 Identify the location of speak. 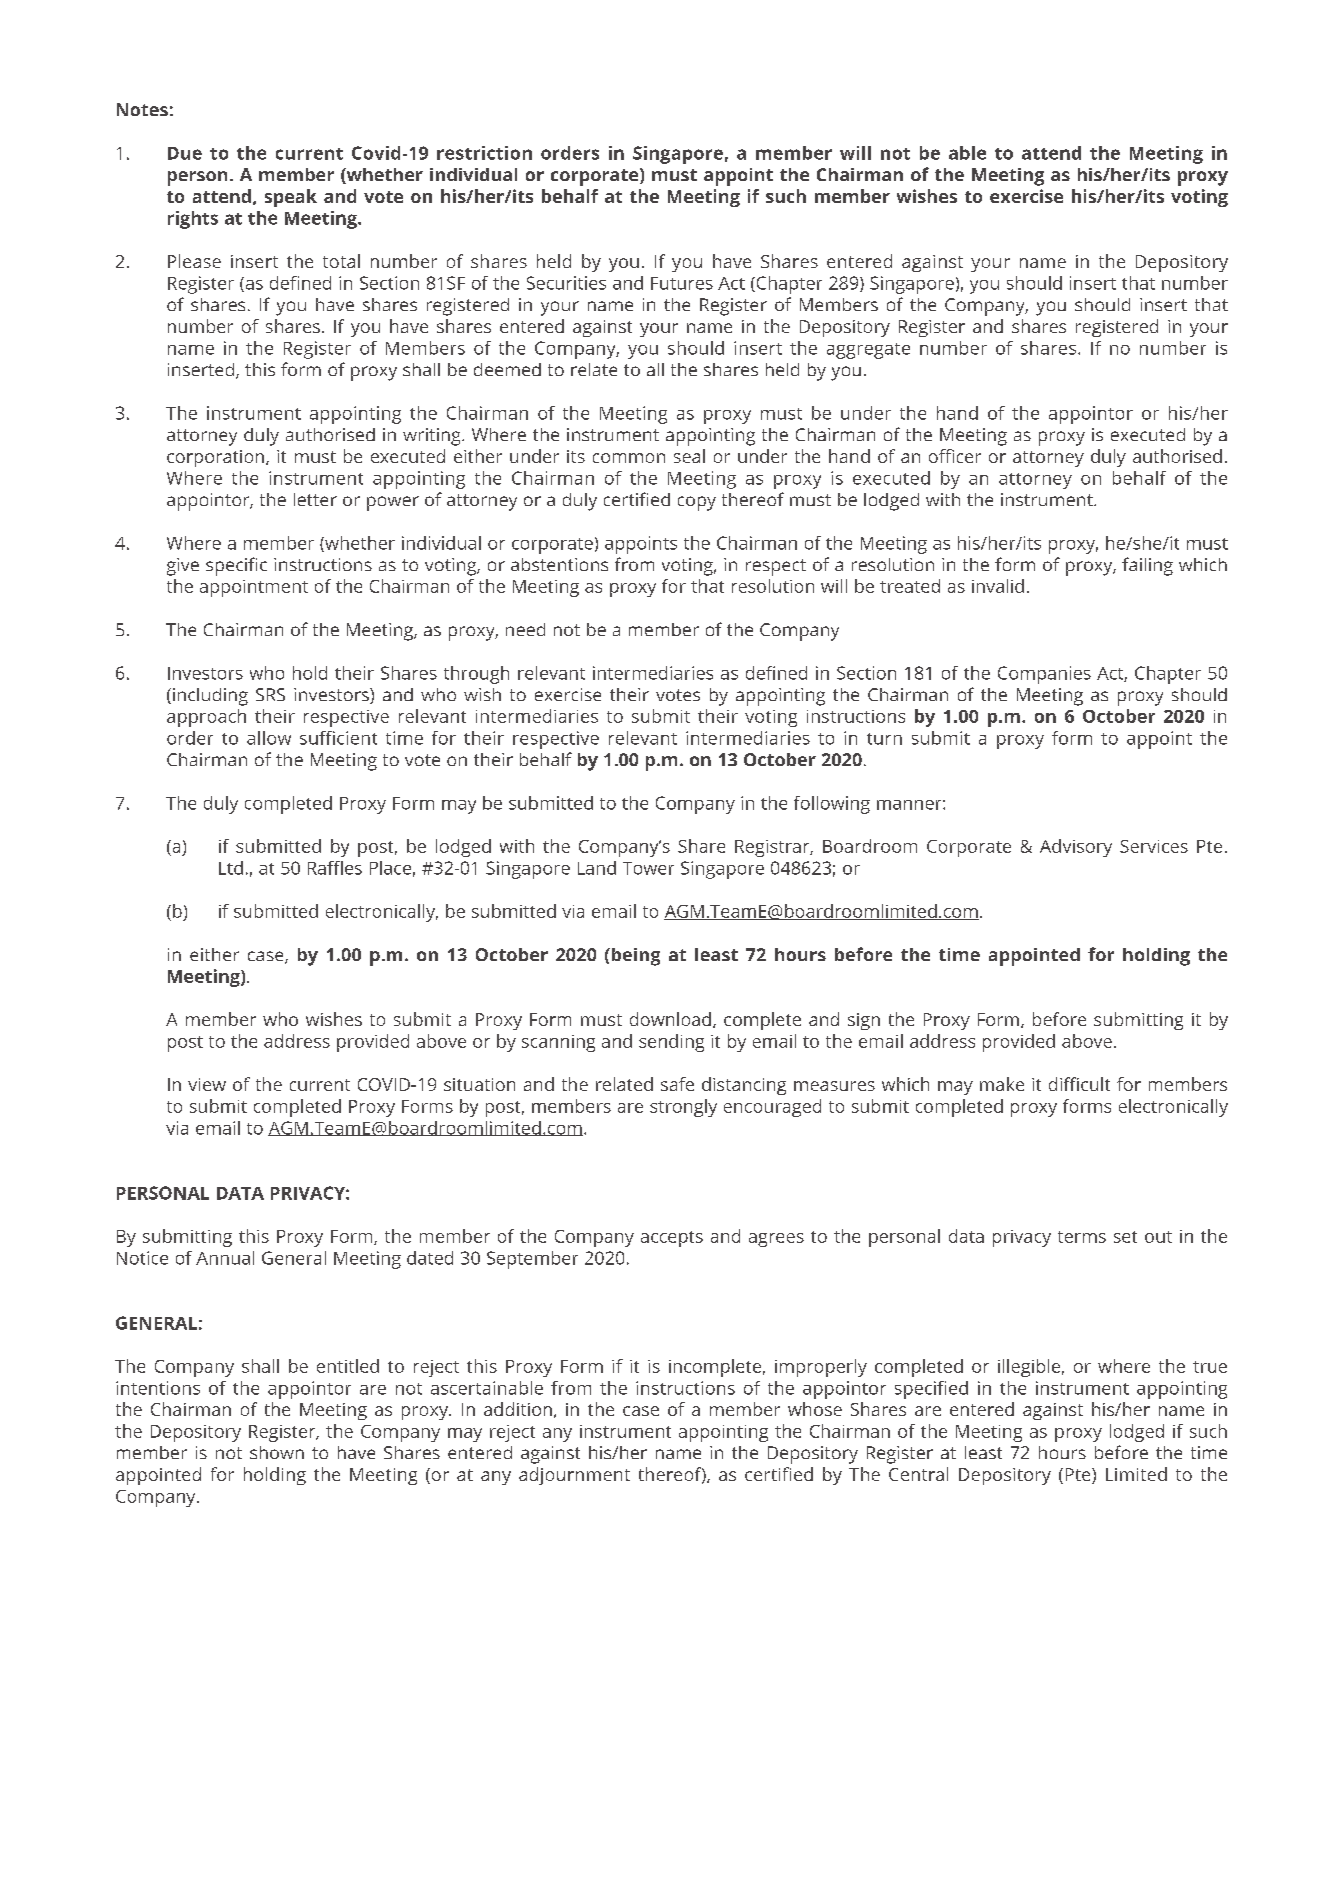
(291, 198).
